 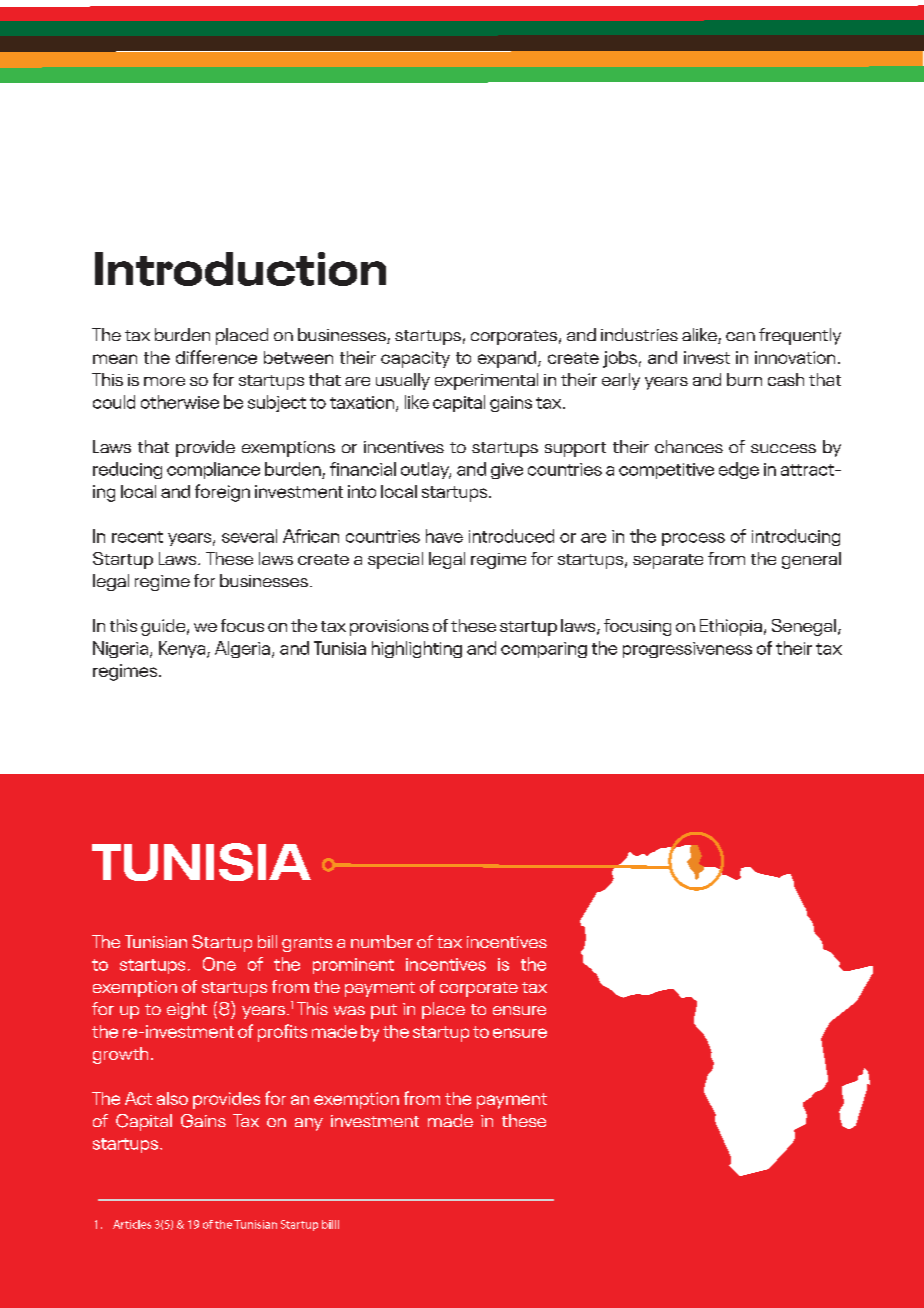 What do you see at coordinates (384, 1011) in the image?
I see `put` at bounding box center [384, 1011].
